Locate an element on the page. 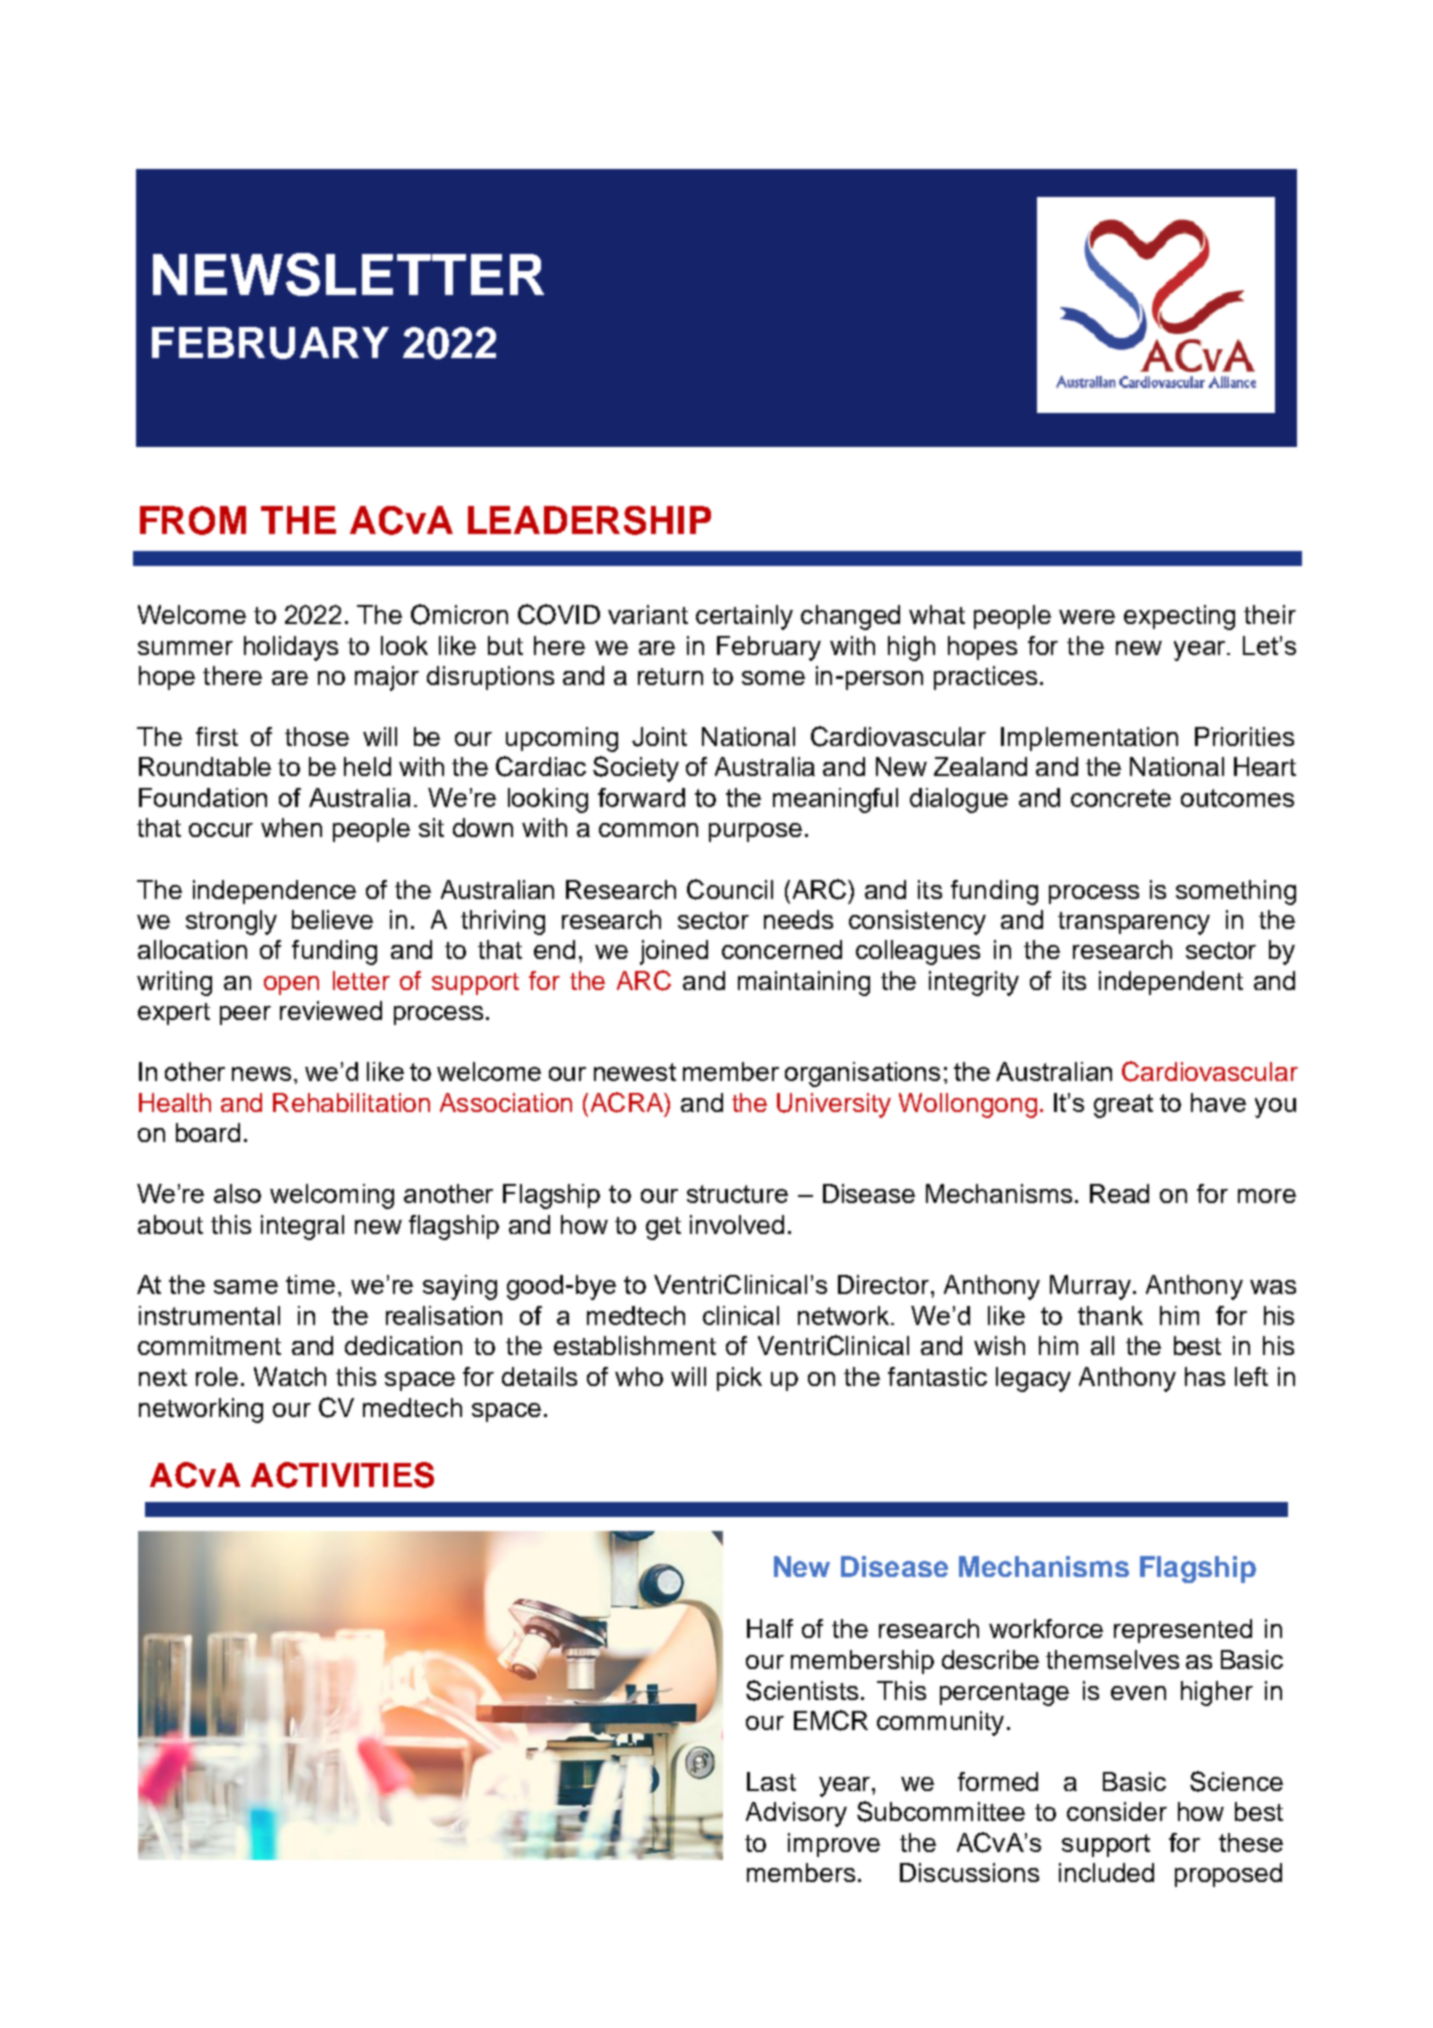 The width and height of the document is (1433, 2028). represented is located at coordinates (1183, 1631).
